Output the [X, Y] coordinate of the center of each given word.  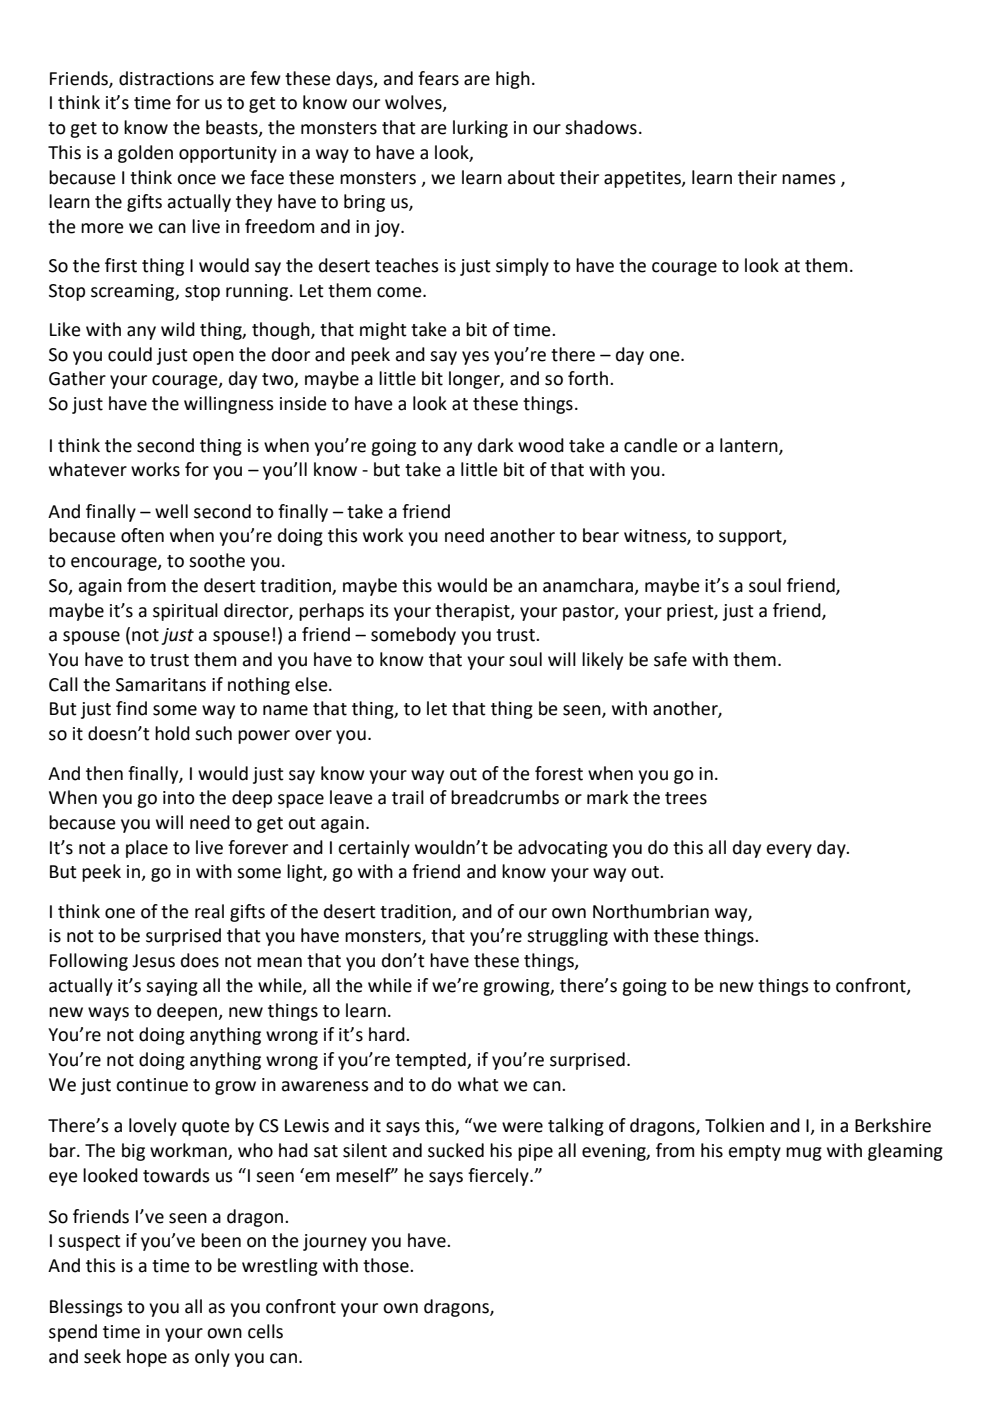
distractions [166, 78]
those [387, 1265]
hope [147, 1358]
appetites [643, 179]
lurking [480, 129]
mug [804, 1154]
